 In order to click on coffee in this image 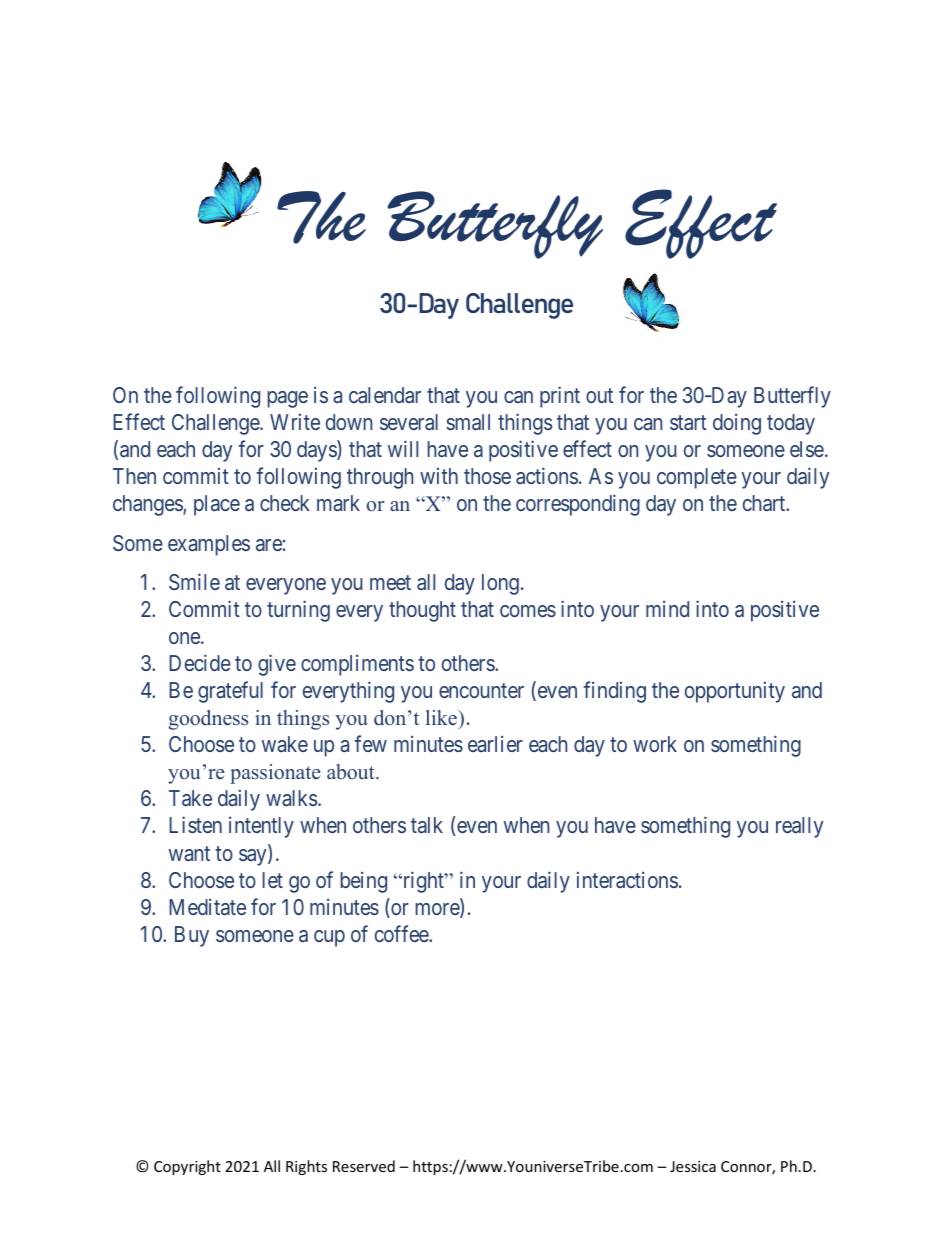, I will do `click(402, 933)`.
